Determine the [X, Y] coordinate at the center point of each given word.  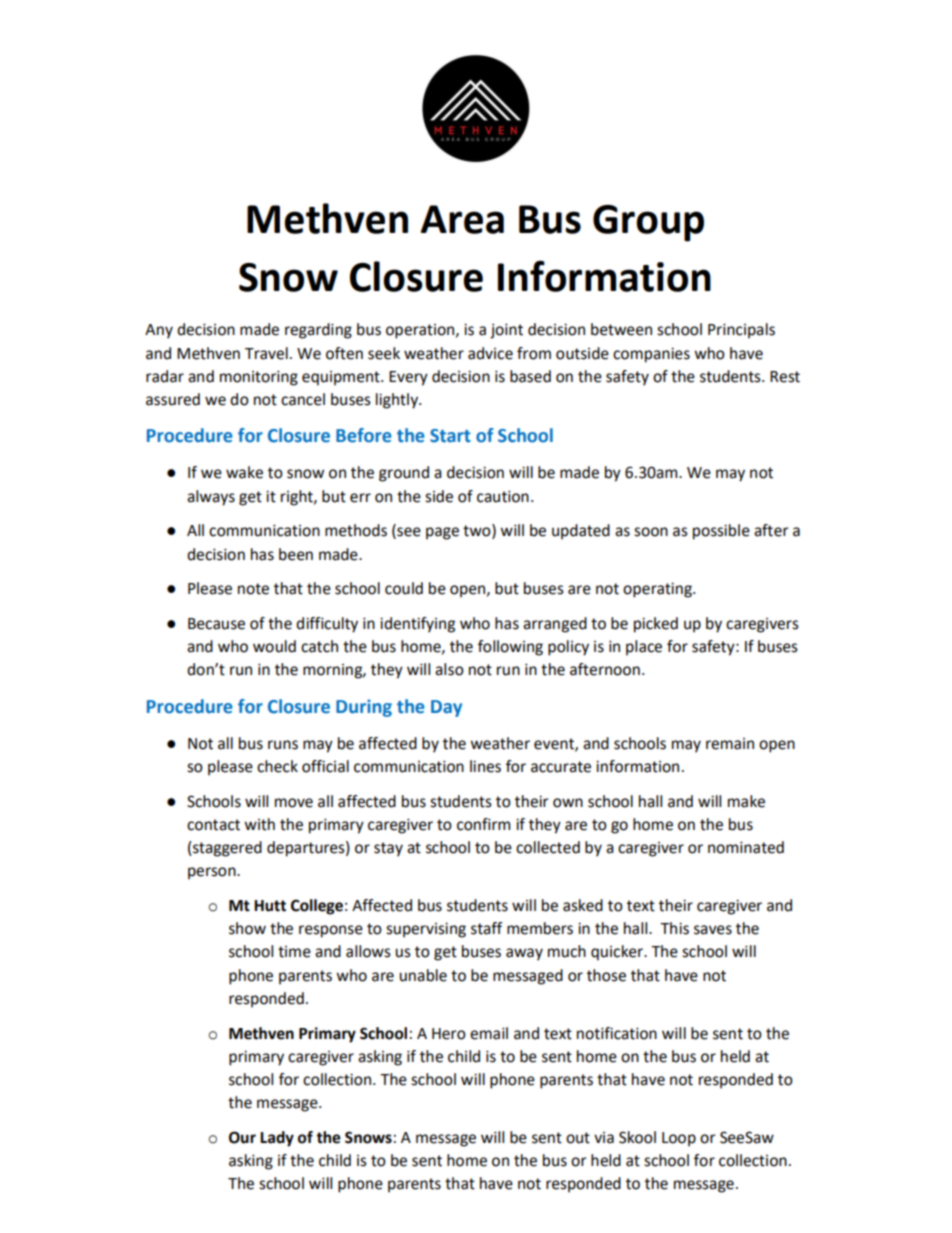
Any [159, 331]
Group [648, 223]
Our [242, 1137]
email [489, 1033]
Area [462, 219]
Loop [679, 1139]
